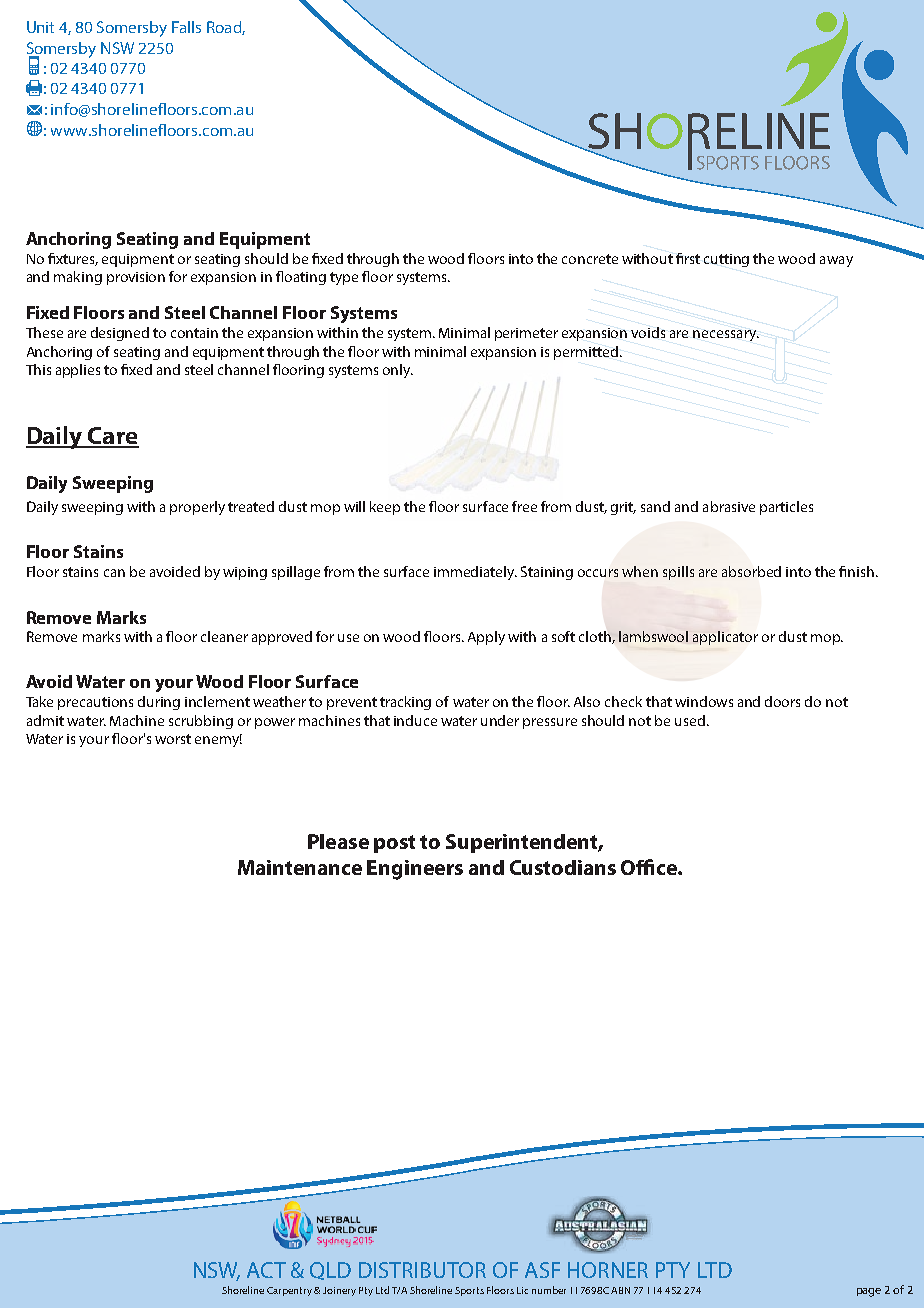 This screenshot has height=1308, width=924. What do you see at coordinates (869, 1292) in the screenshot?
I see `page` at bounding box center [869, 1292].
